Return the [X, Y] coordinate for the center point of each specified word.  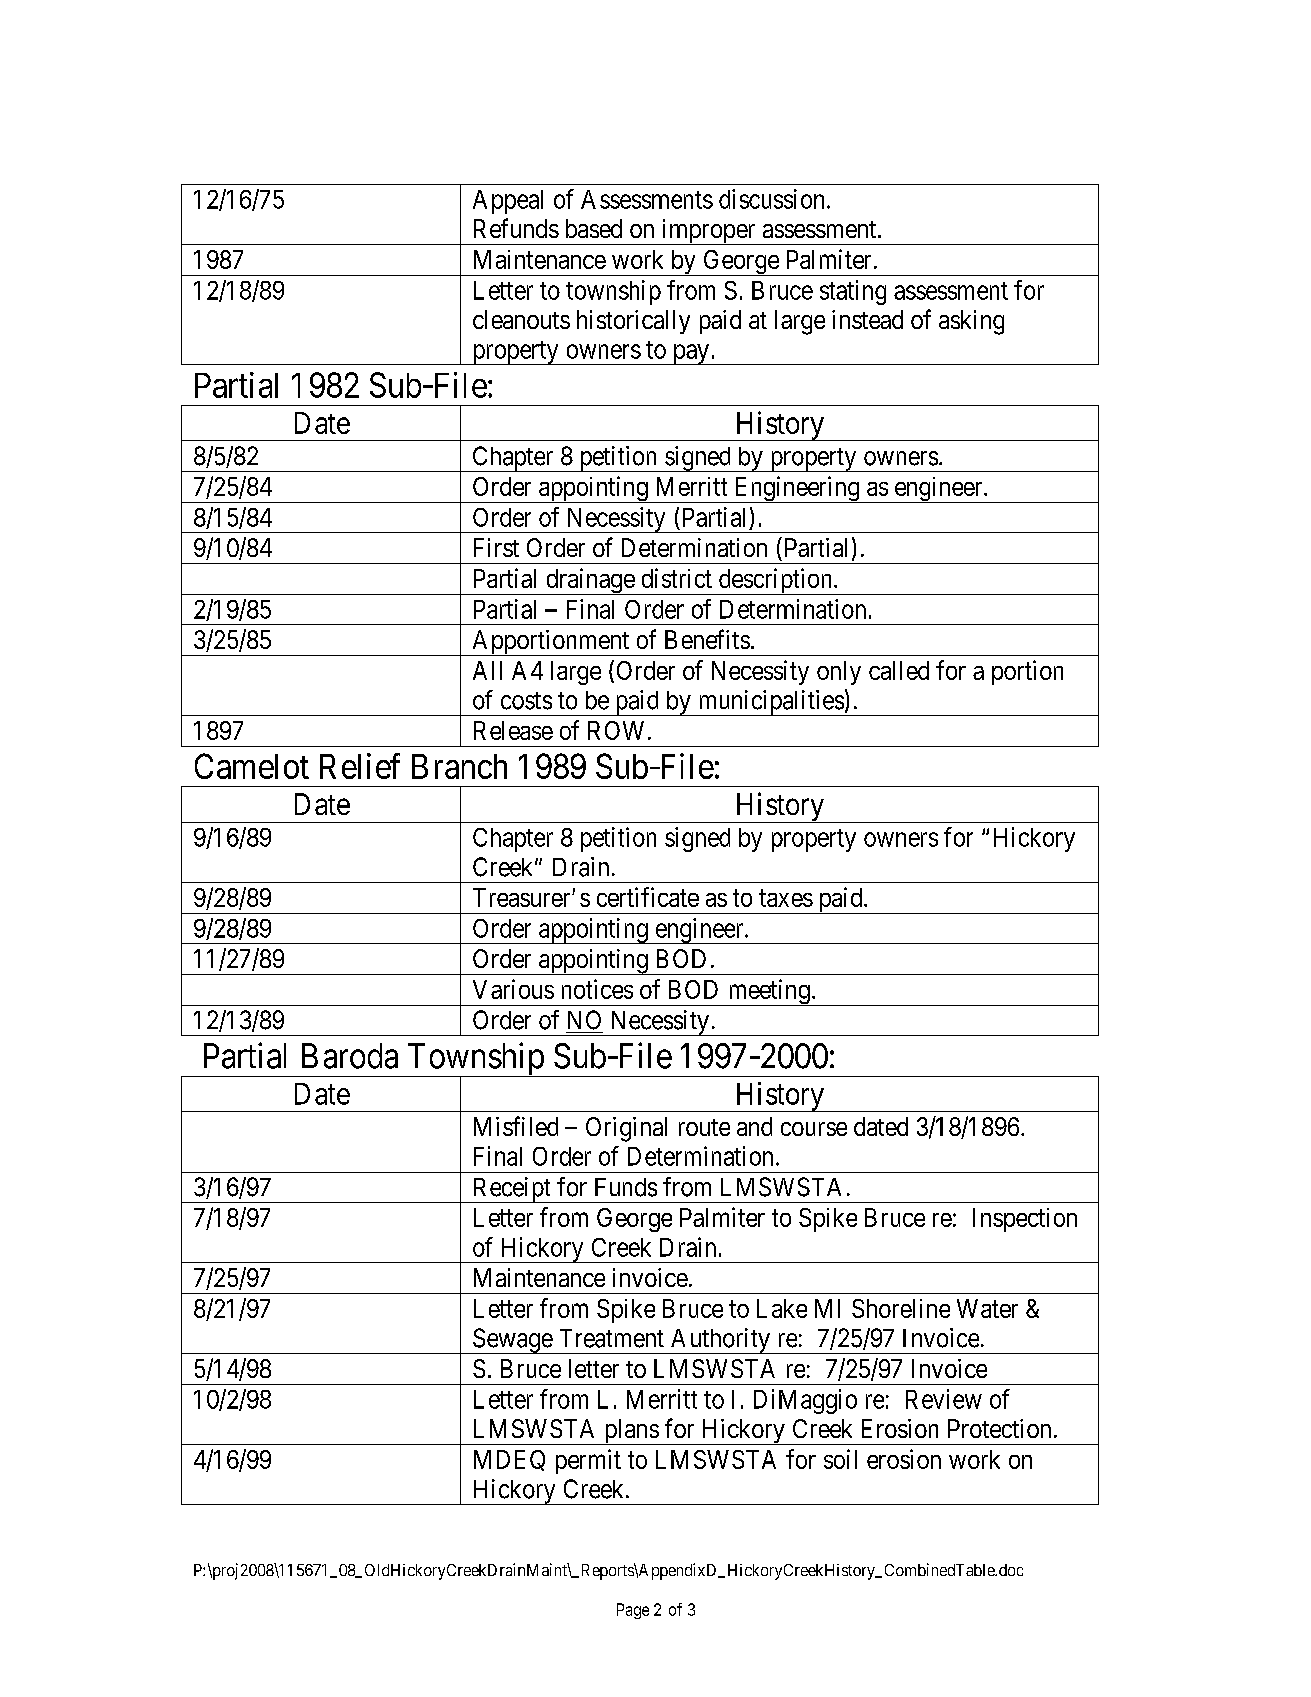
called [899, 670]
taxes [786, 898]
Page [633, 1611]
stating [853, 292]
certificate [648, 897]
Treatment [612, 1338]
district [677, 578]
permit [588, 1461]
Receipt [511, 1190]
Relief [360, 766]
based [594, 228]
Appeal [508, 202]
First [496, 547]
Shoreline [901, 1308]
